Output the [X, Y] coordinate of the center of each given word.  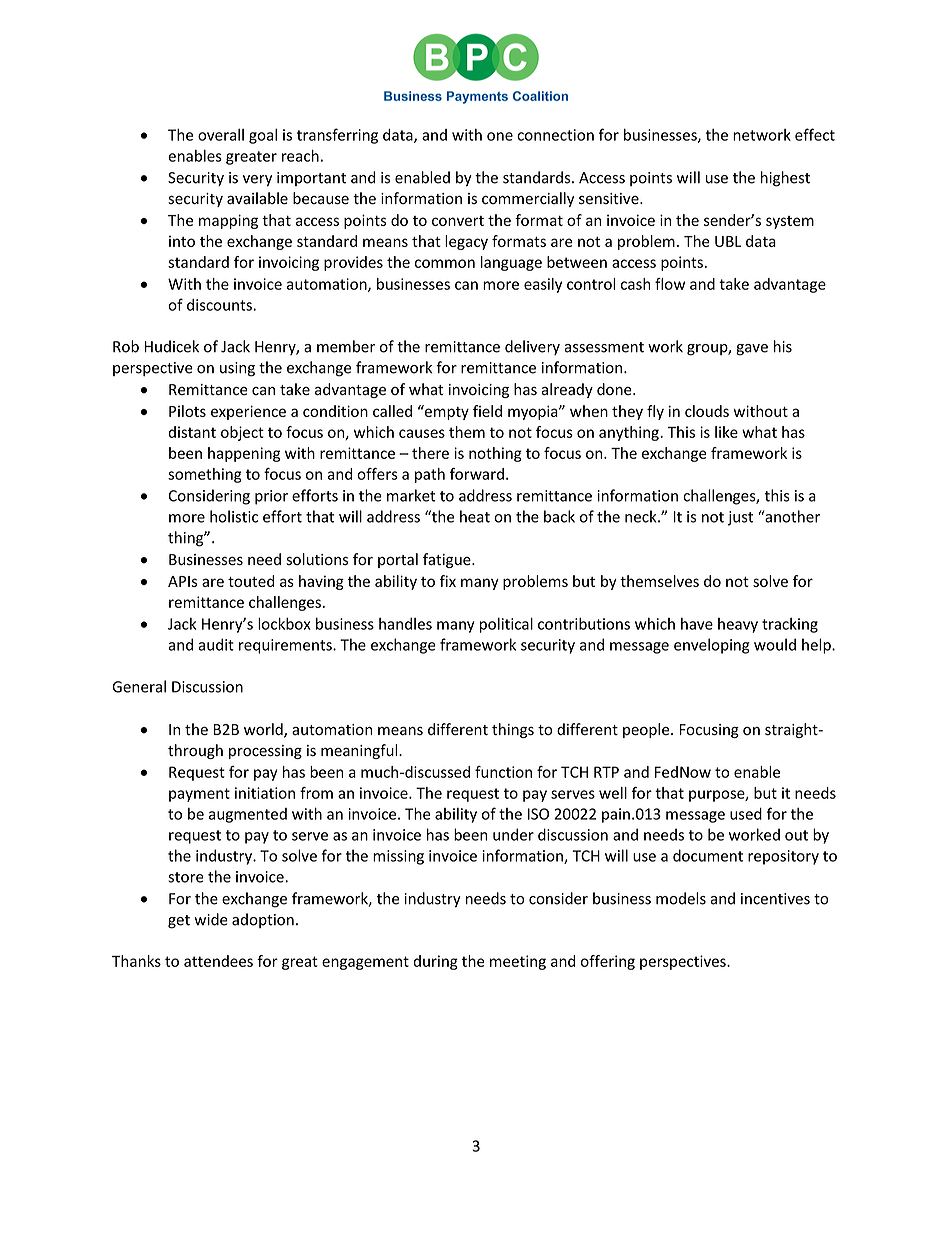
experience [248, 412]
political [506, 625]
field [487, 411]
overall [221, 135]
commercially [528, 199]
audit [216, 644]
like [726, 432]
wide [211, 919]
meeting [518, 962]
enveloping [712, 646]
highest [785, 179]
